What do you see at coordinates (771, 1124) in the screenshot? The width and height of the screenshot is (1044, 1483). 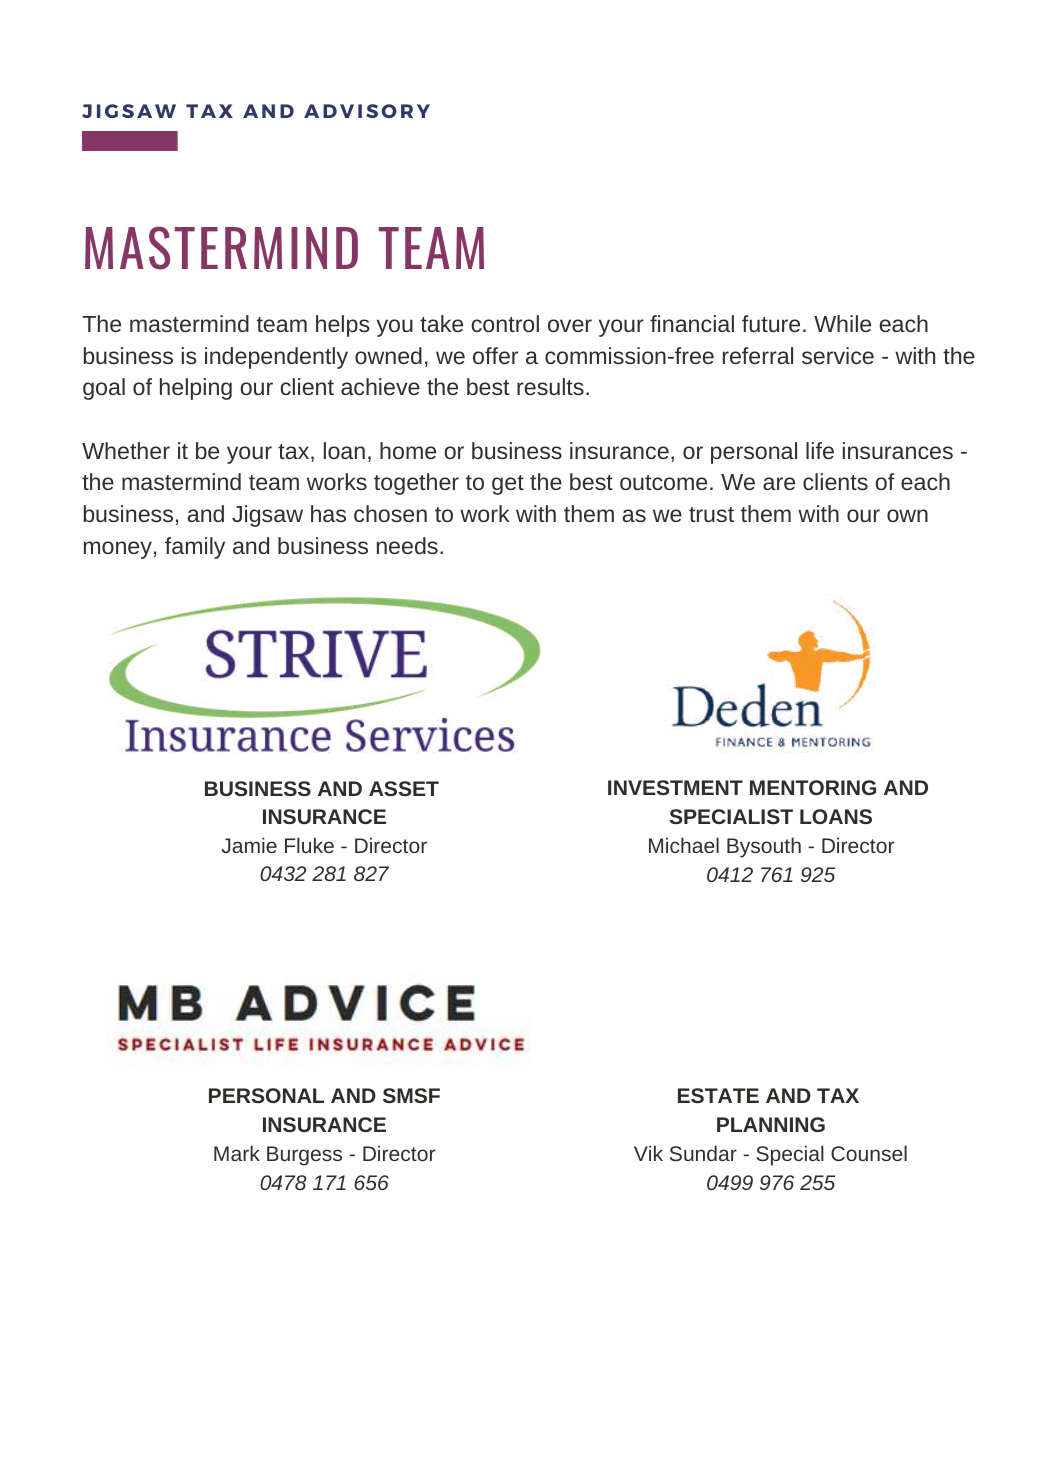 I see `PLANNING` at bounding box center [771, 1124].
